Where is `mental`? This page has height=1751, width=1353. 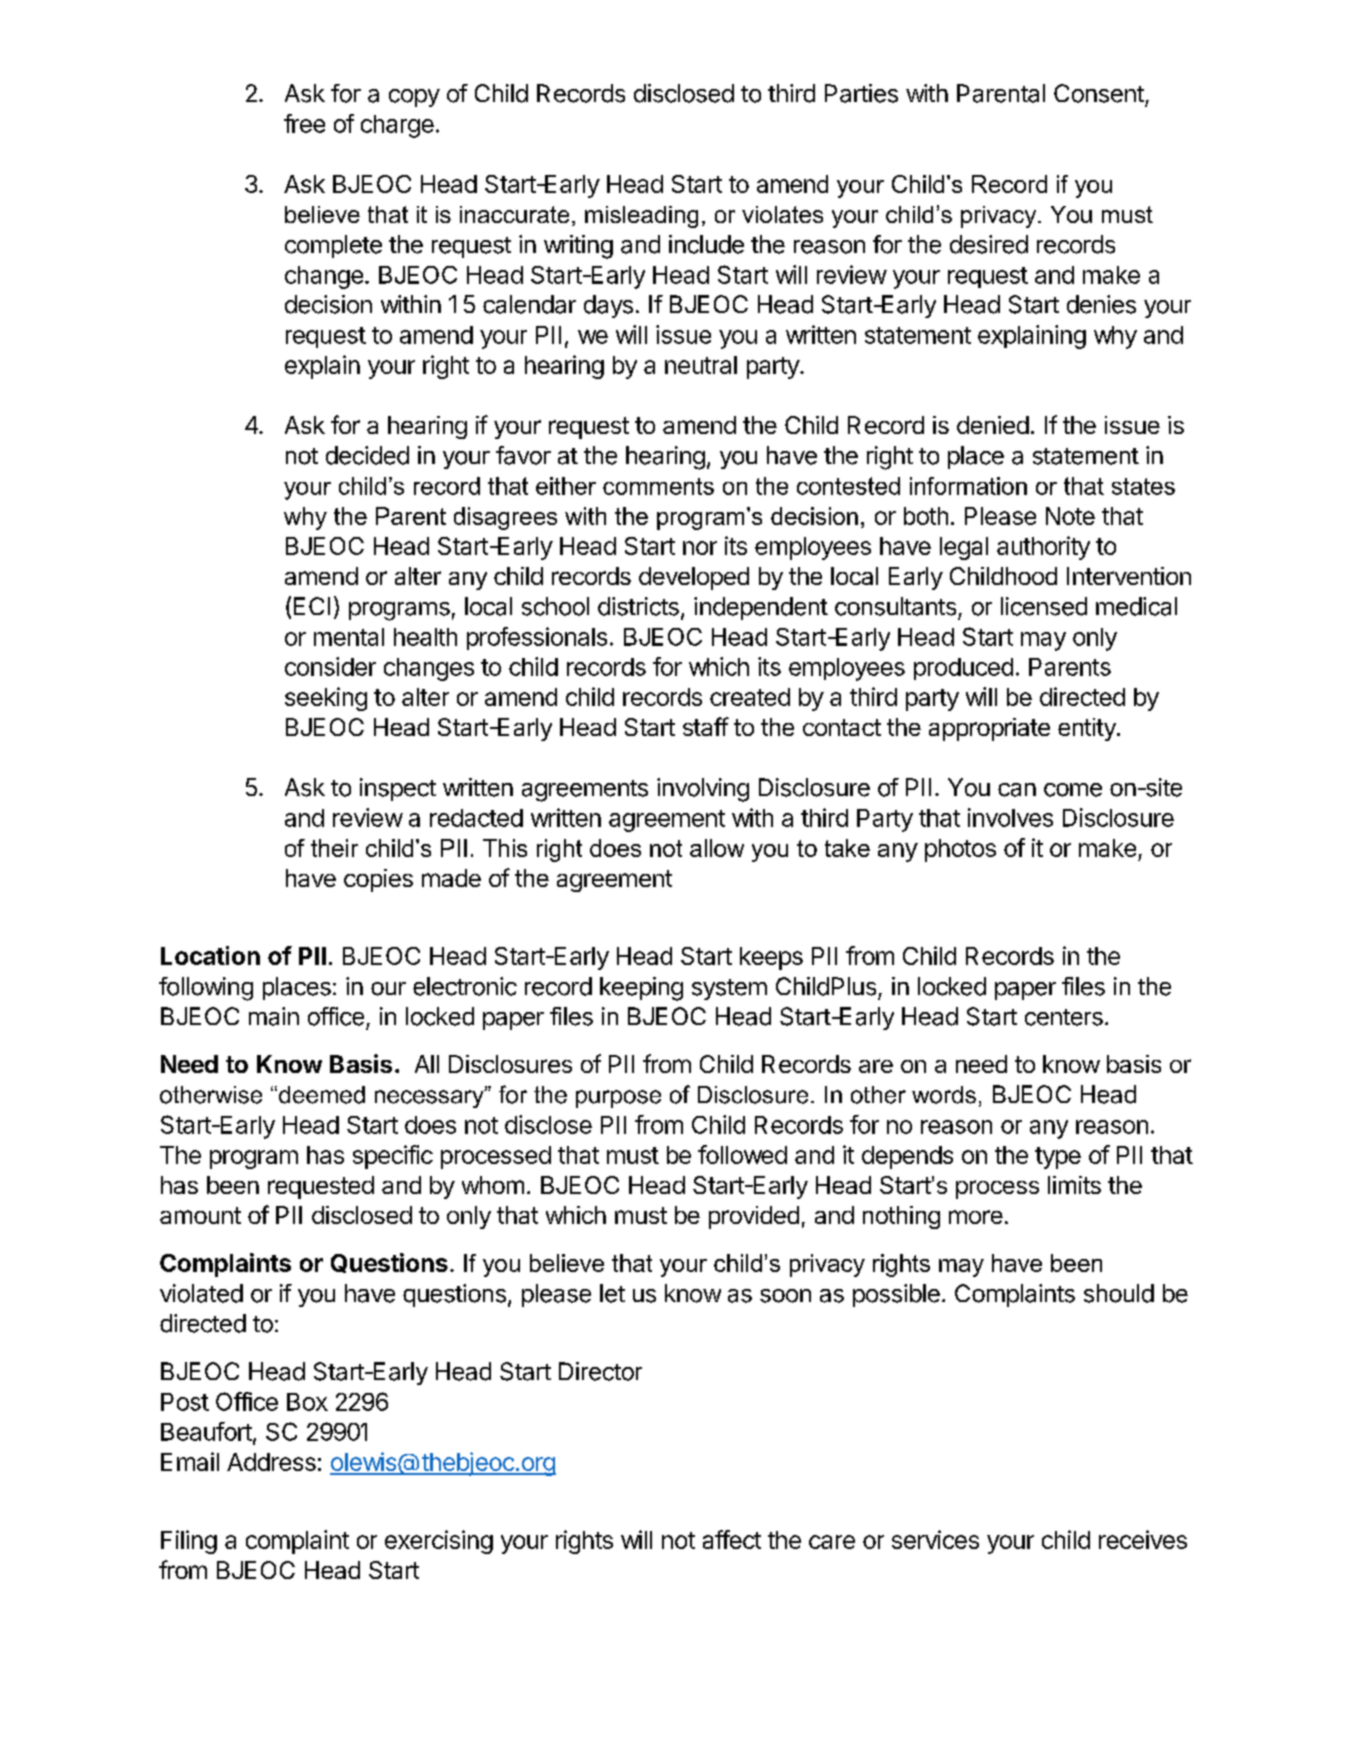 mental is located at coordinates (349, 637).
